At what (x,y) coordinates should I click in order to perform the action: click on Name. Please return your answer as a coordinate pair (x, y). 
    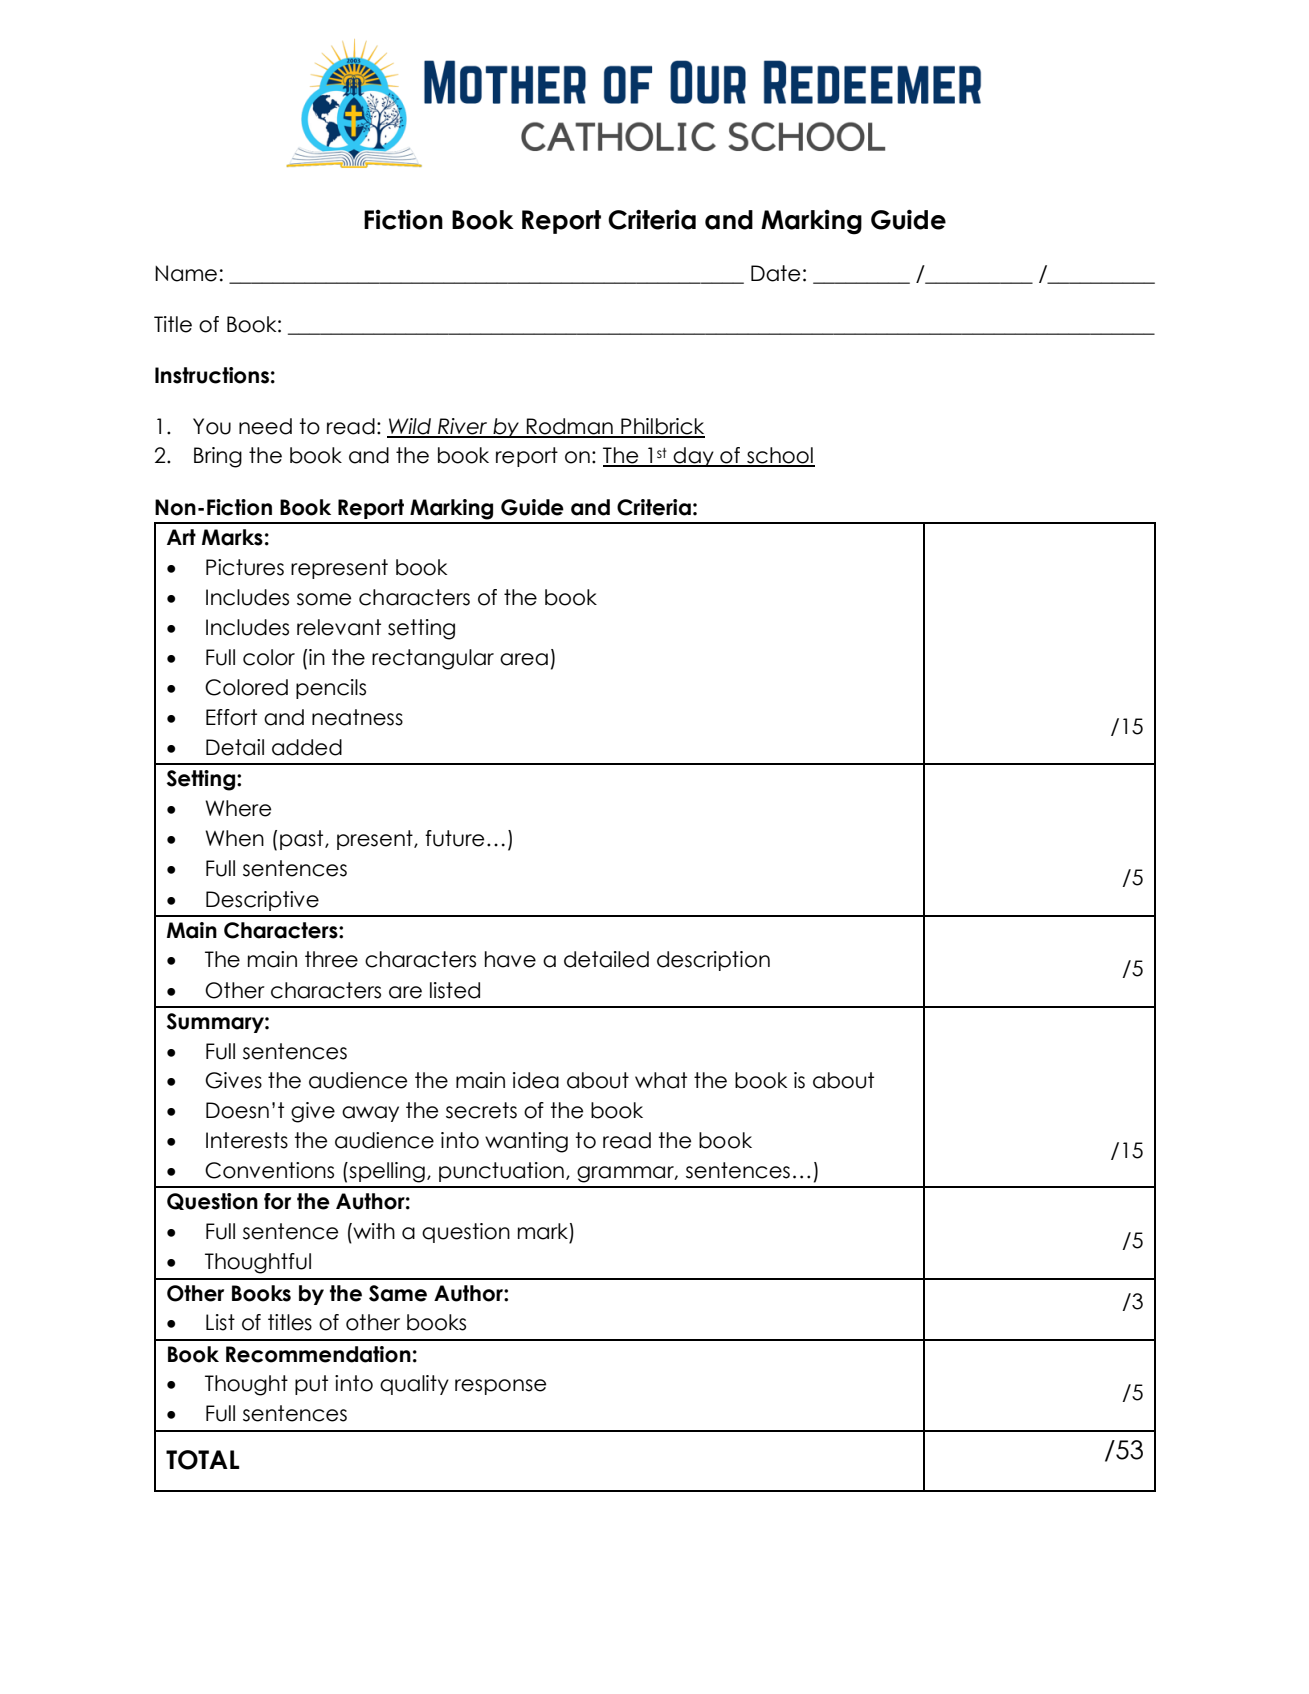
    Looking at the image, I should click on (186, 273).
